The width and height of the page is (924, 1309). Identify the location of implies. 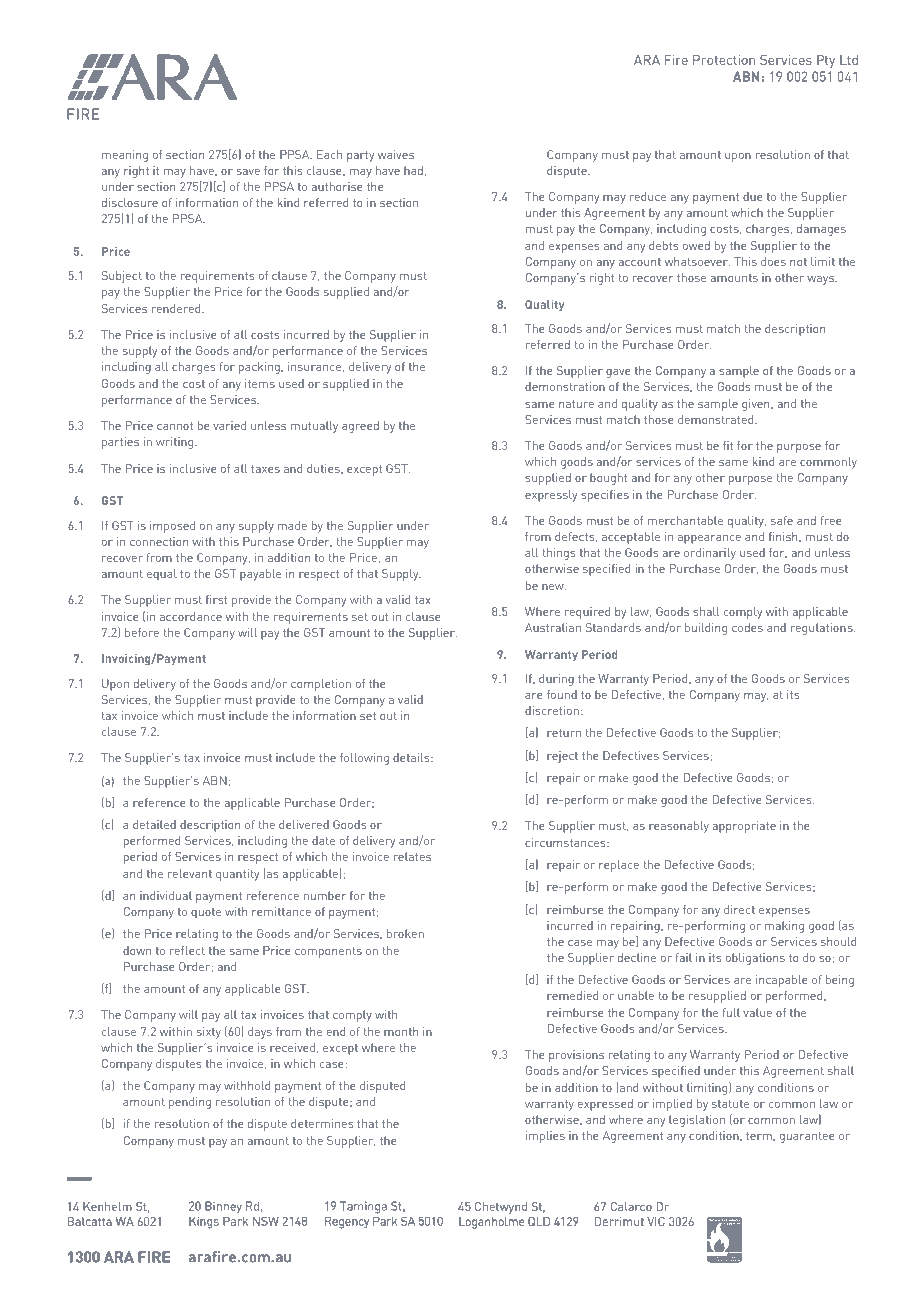
(545, 1137).
